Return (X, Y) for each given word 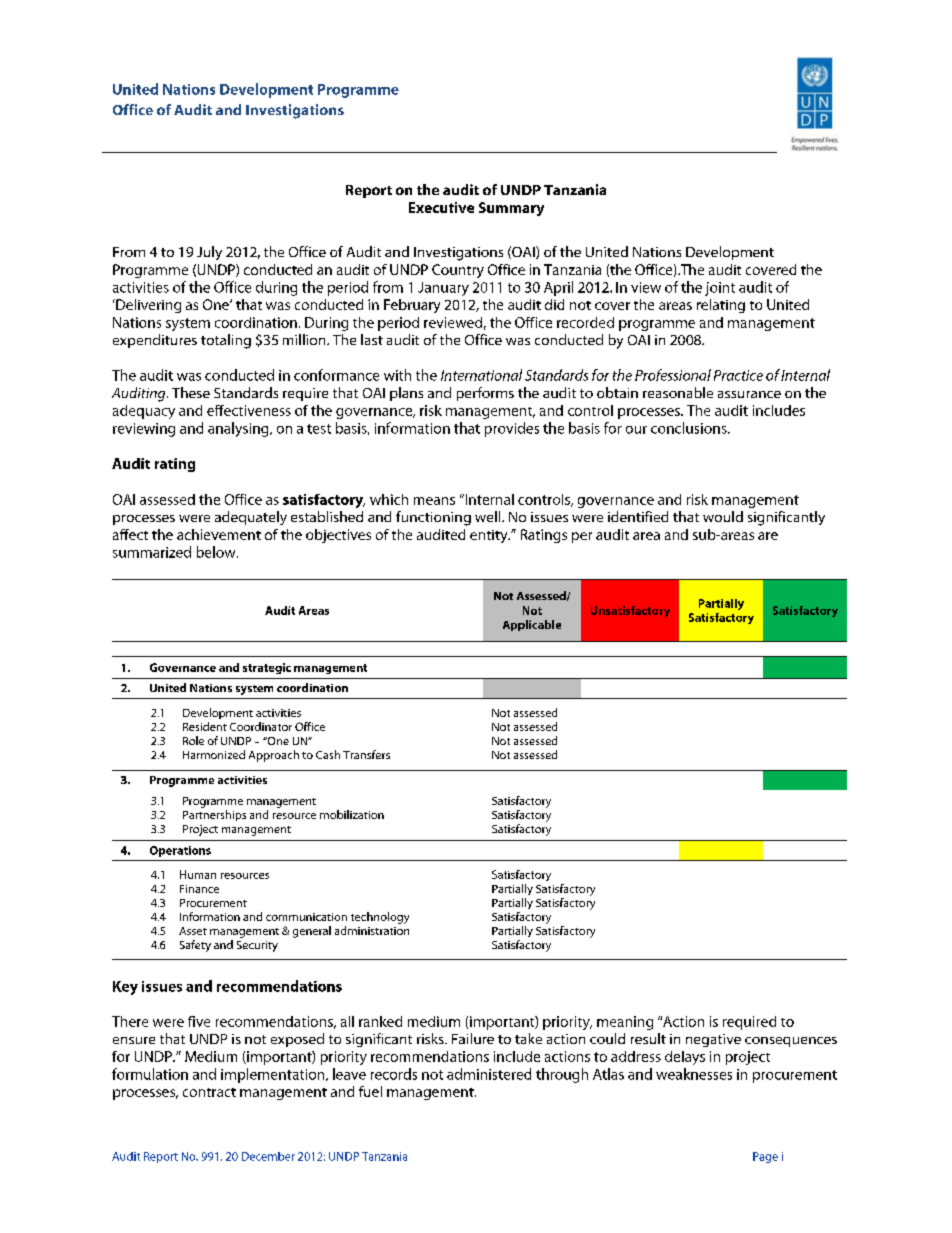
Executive (441, 207)
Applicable (532, 625)
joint (720, 289)
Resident (205, 726)
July (209, 253)
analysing (239, 429)
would (723, 516)
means (434, 501)
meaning (625, 1023)
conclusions (690, 428)
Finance (199, 889)
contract (209, 1092)
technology (380, 918)
